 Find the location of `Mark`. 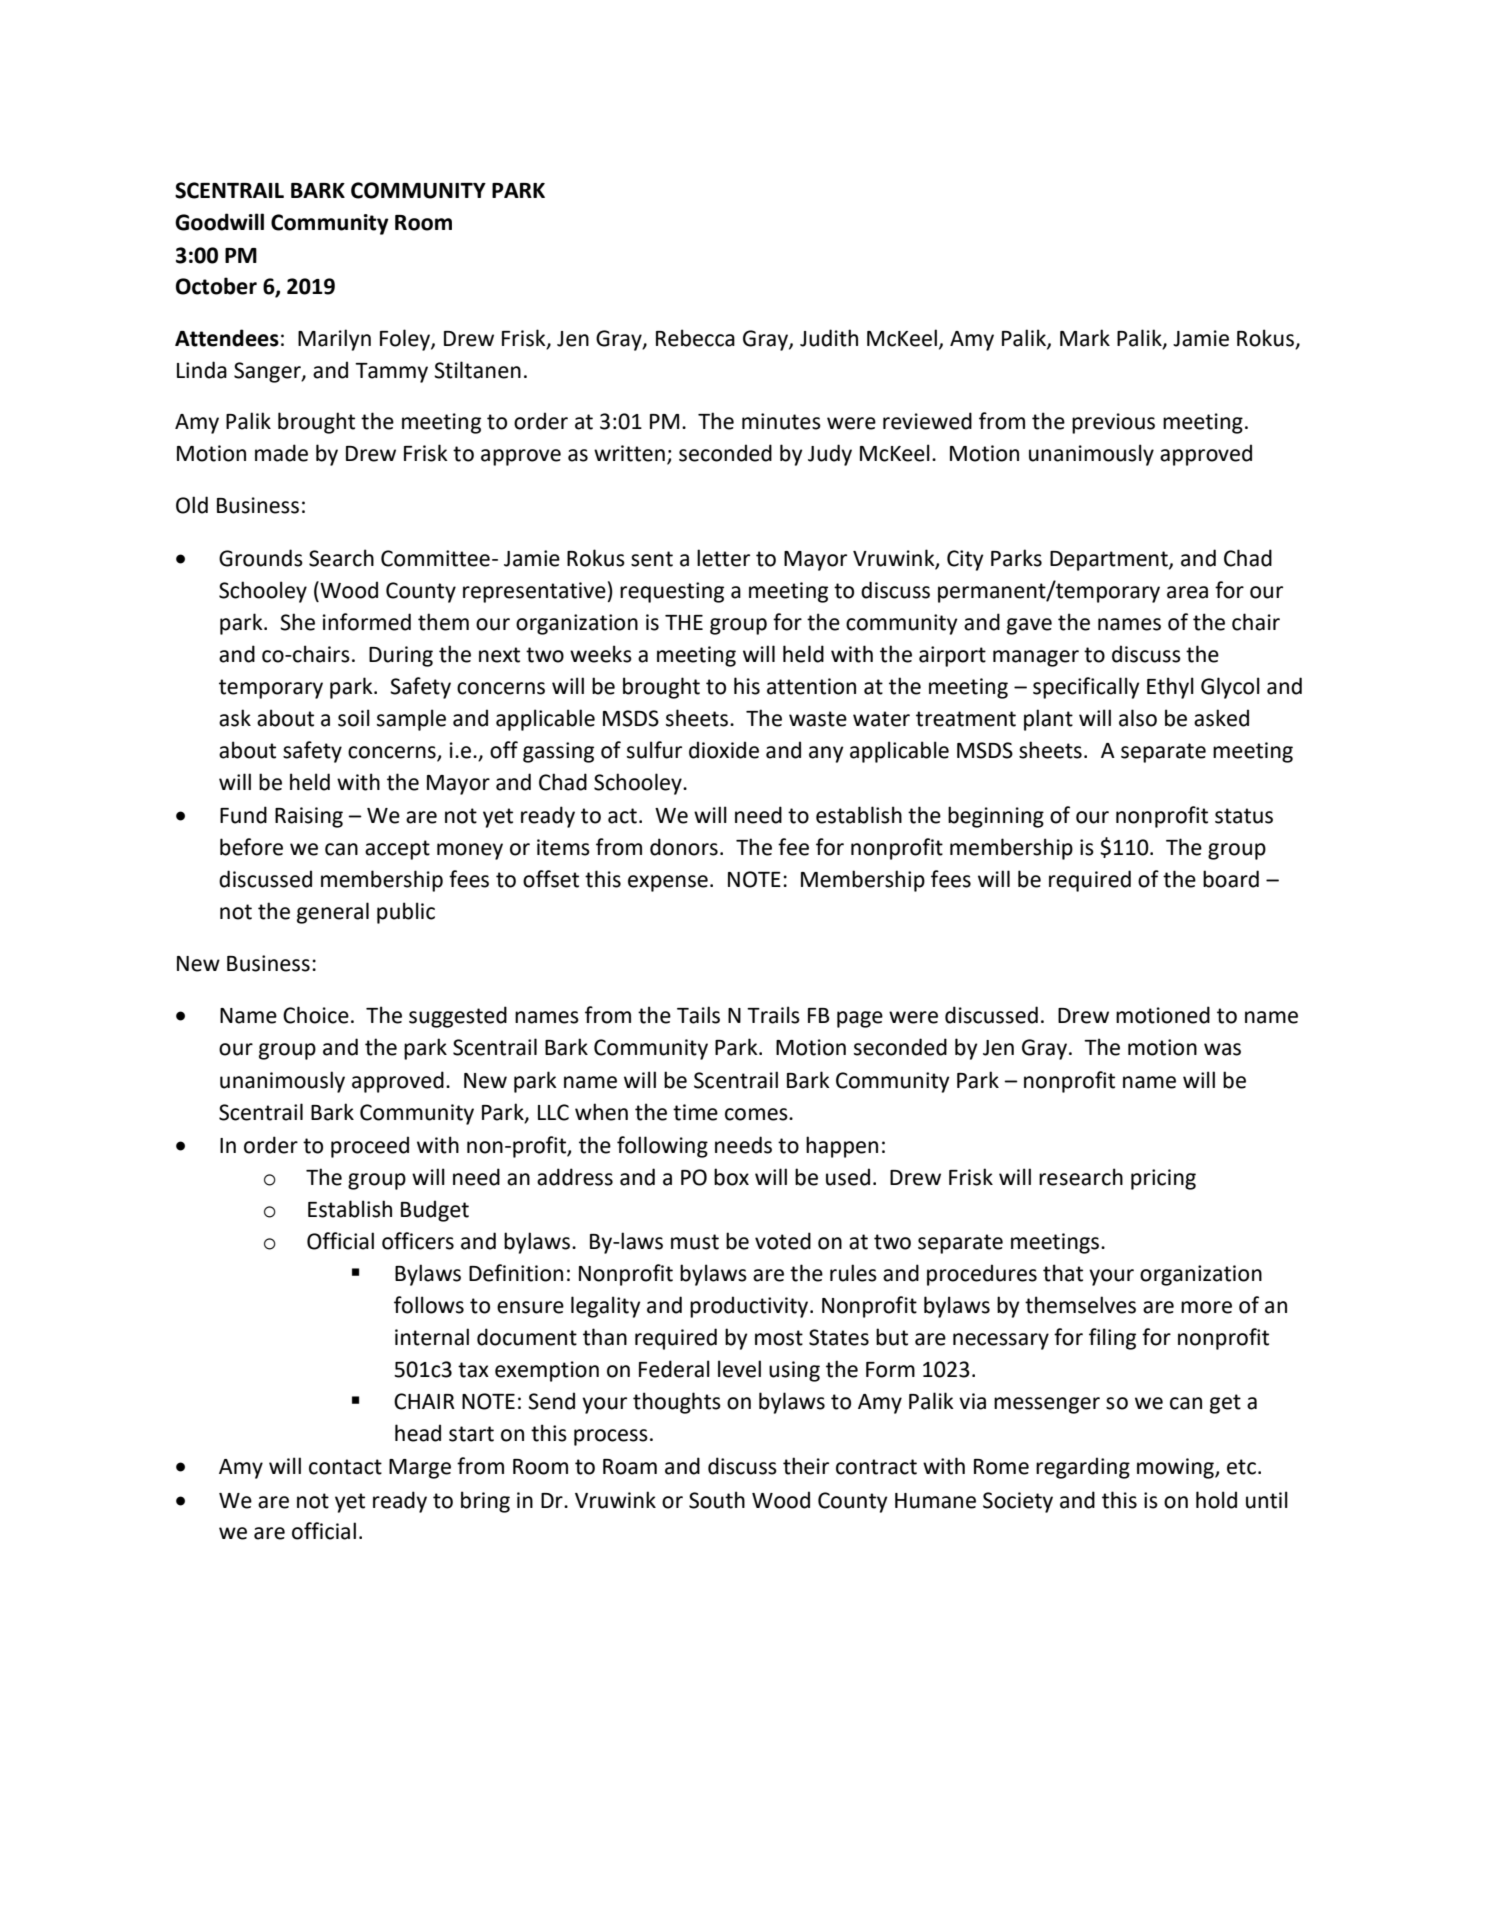

Mark is located at coordinates (1085, 338).
